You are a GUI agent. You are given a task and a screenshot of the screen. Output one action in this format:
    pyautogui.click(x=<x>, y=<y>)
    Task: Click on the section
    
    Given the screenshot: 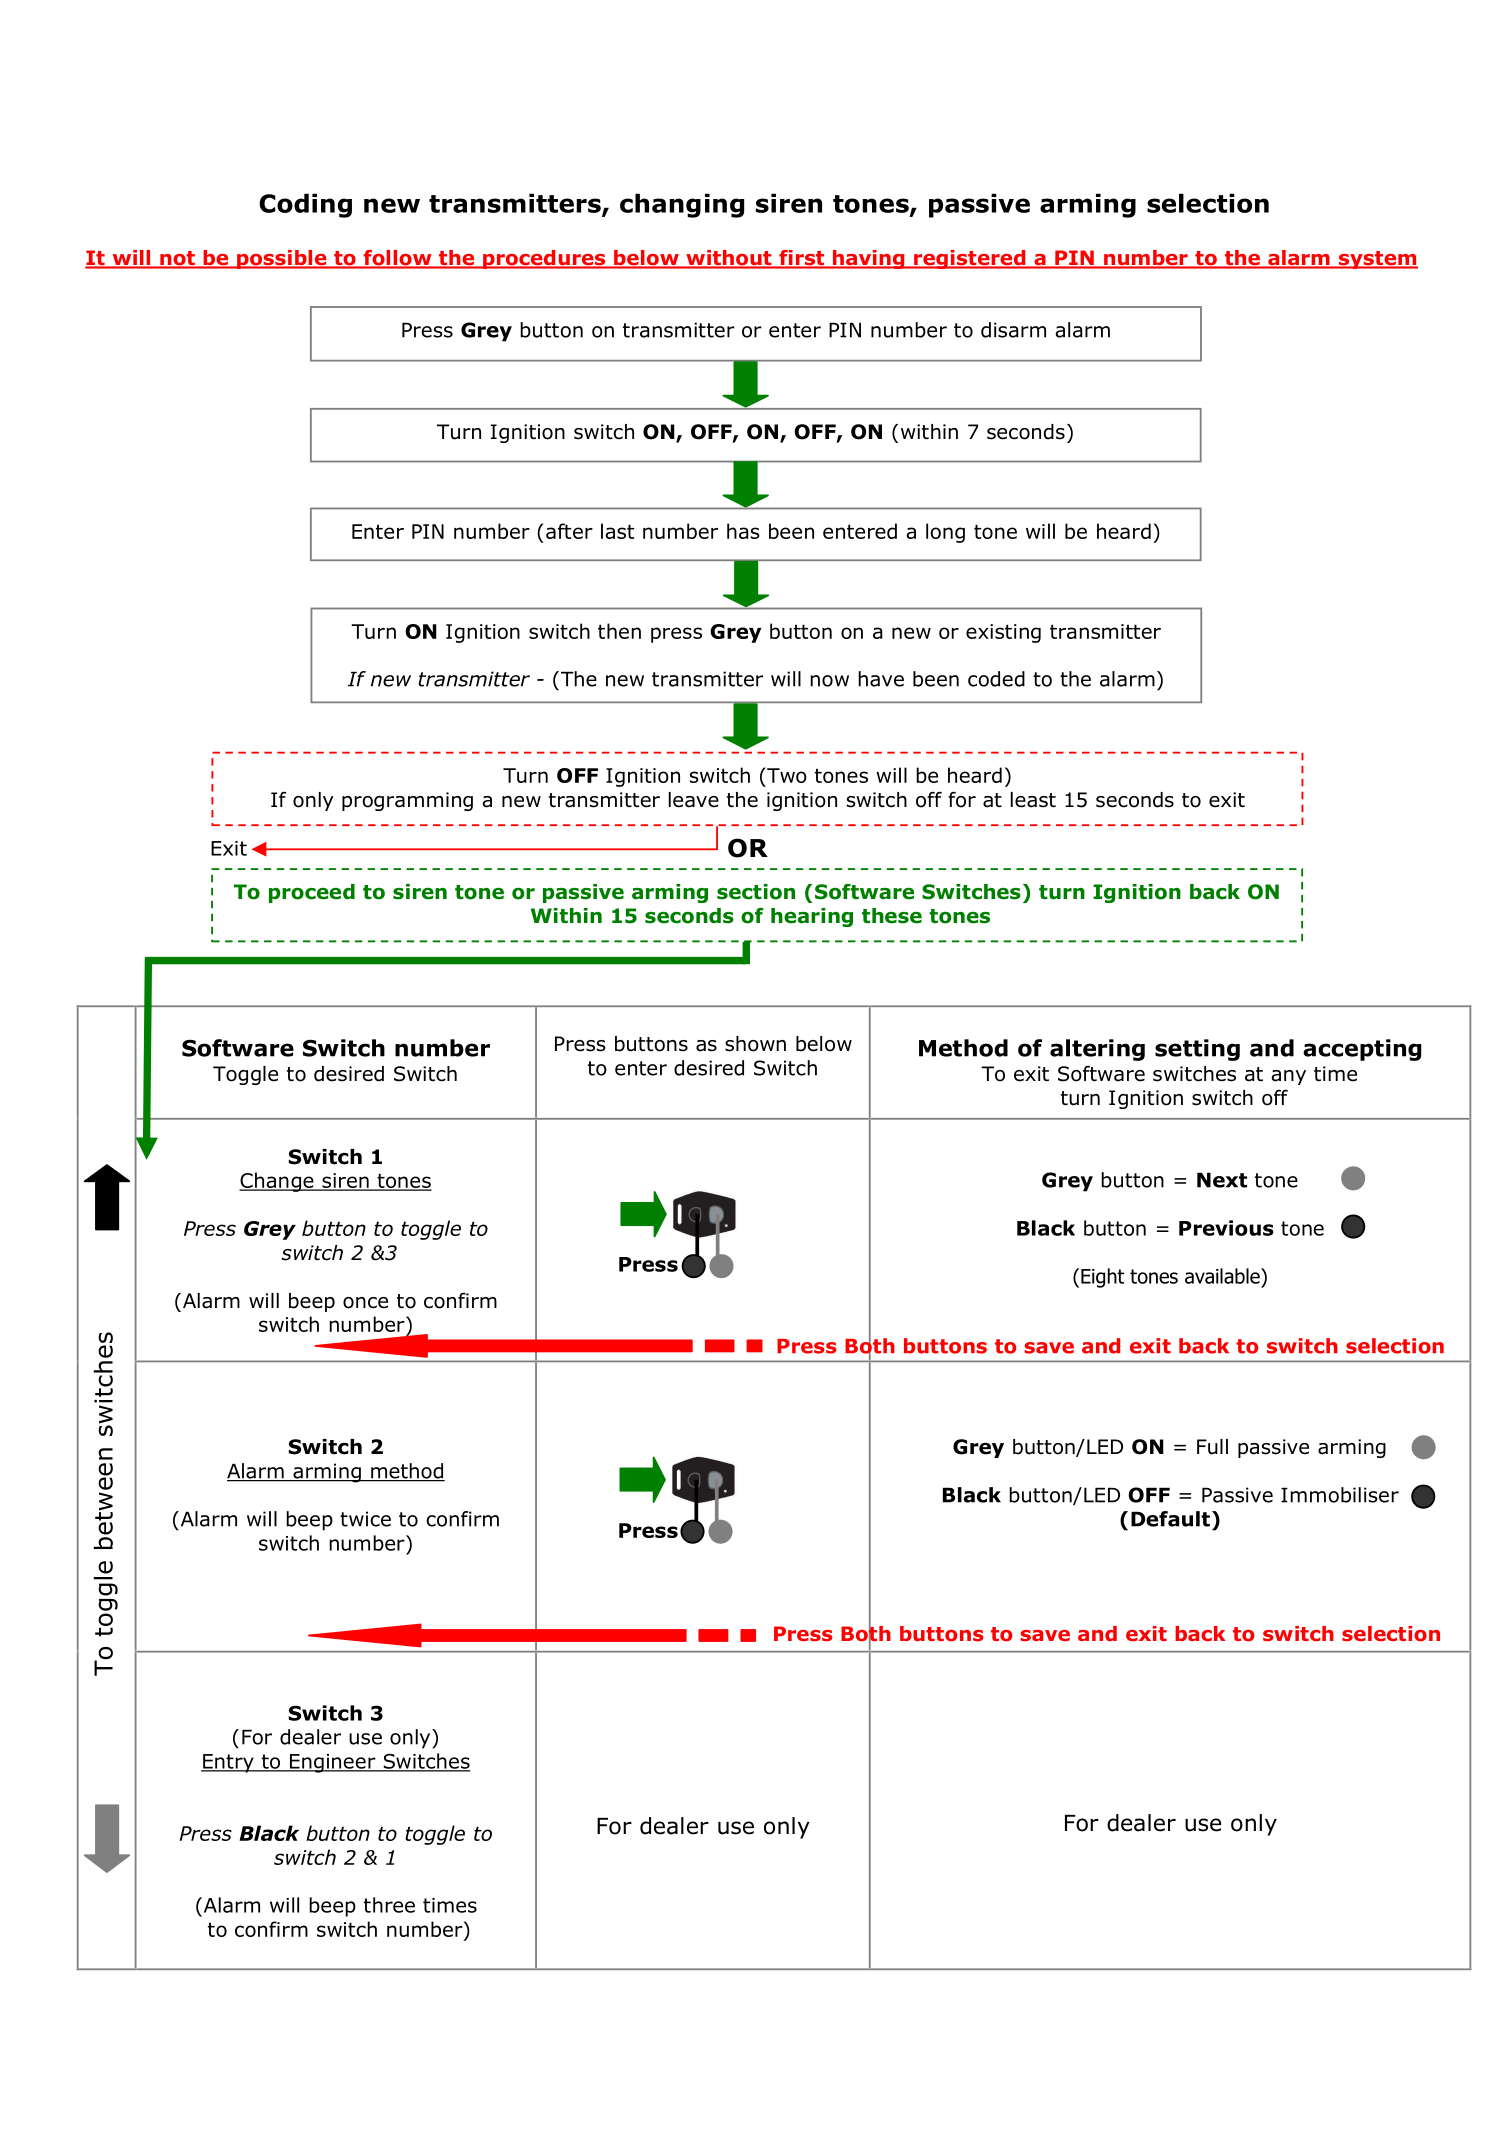 What is the action you would take?
    pyautogui.click(x=756, y=892)
